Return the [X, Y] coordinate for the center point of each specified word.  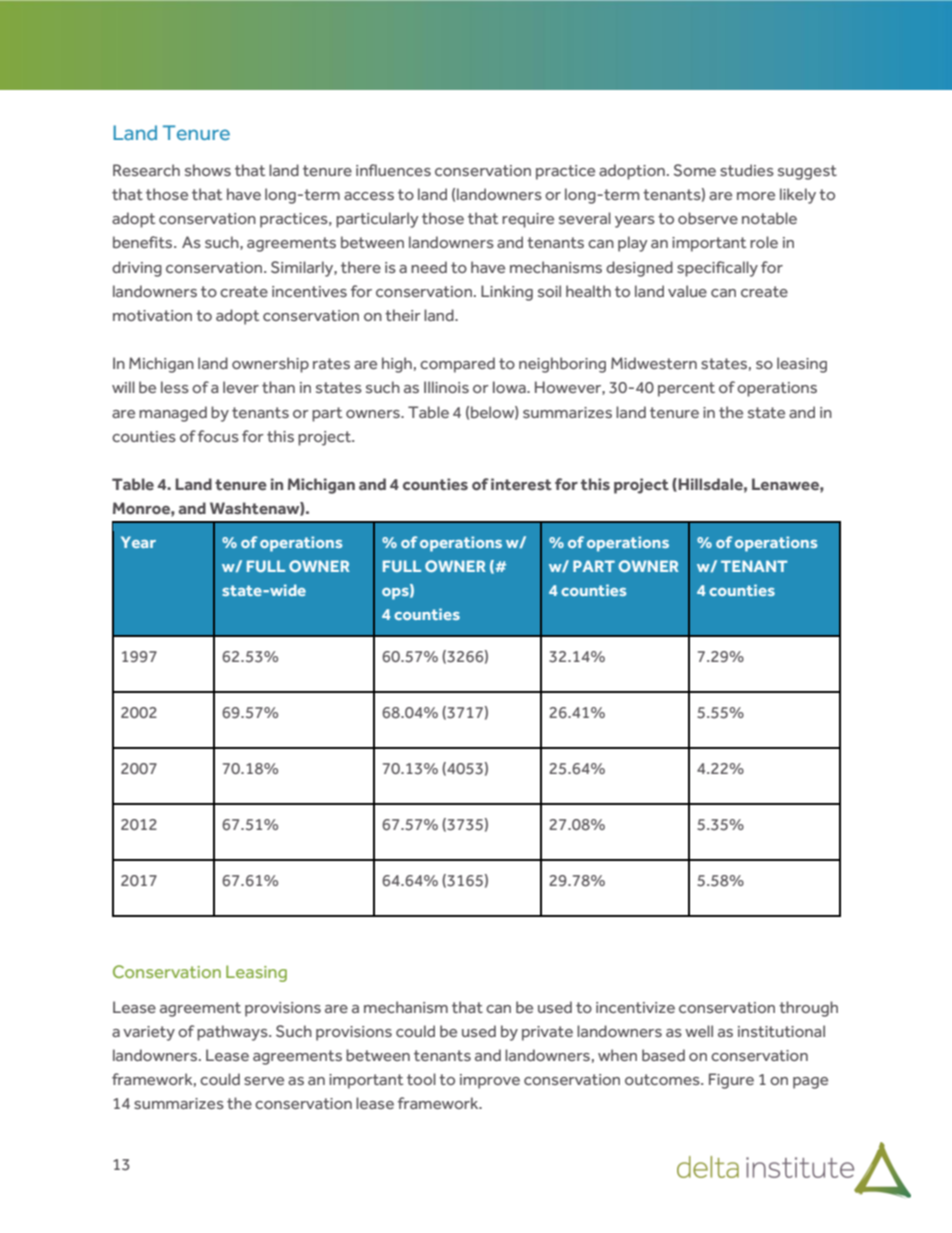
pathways [233, 1033]
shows [208, 170]
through [808, 1009]
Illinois [446, 387]
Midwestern [654, 363]
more [756, 196]
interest [521, 484]
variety [149, 1033]
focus [218, 436]
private [547, 1033]
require [528, 220]
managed [173, 414]
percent [686, 389]
